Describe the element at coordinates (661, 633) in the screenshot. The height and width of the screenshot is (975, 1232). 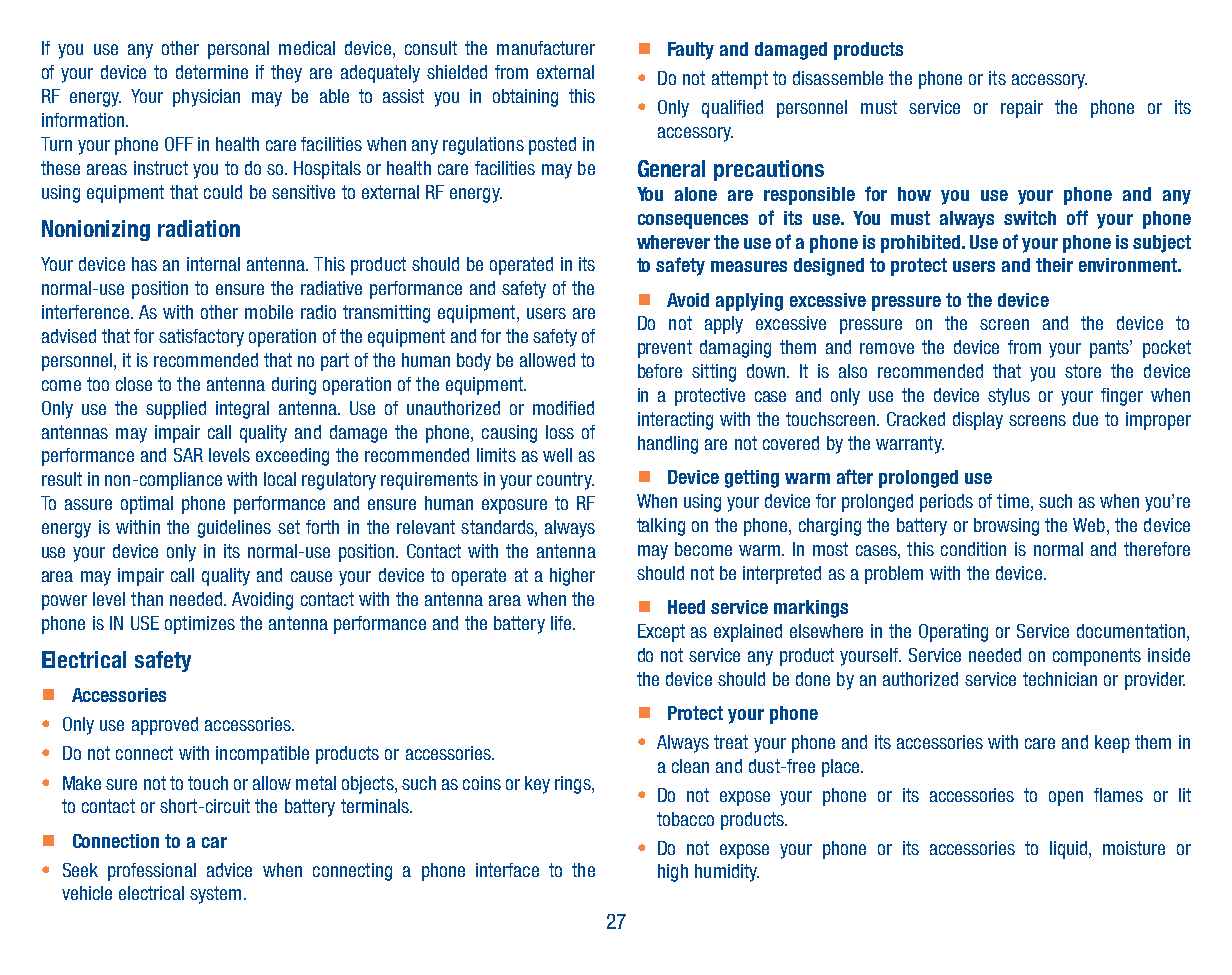
I see `Except` at that location.
